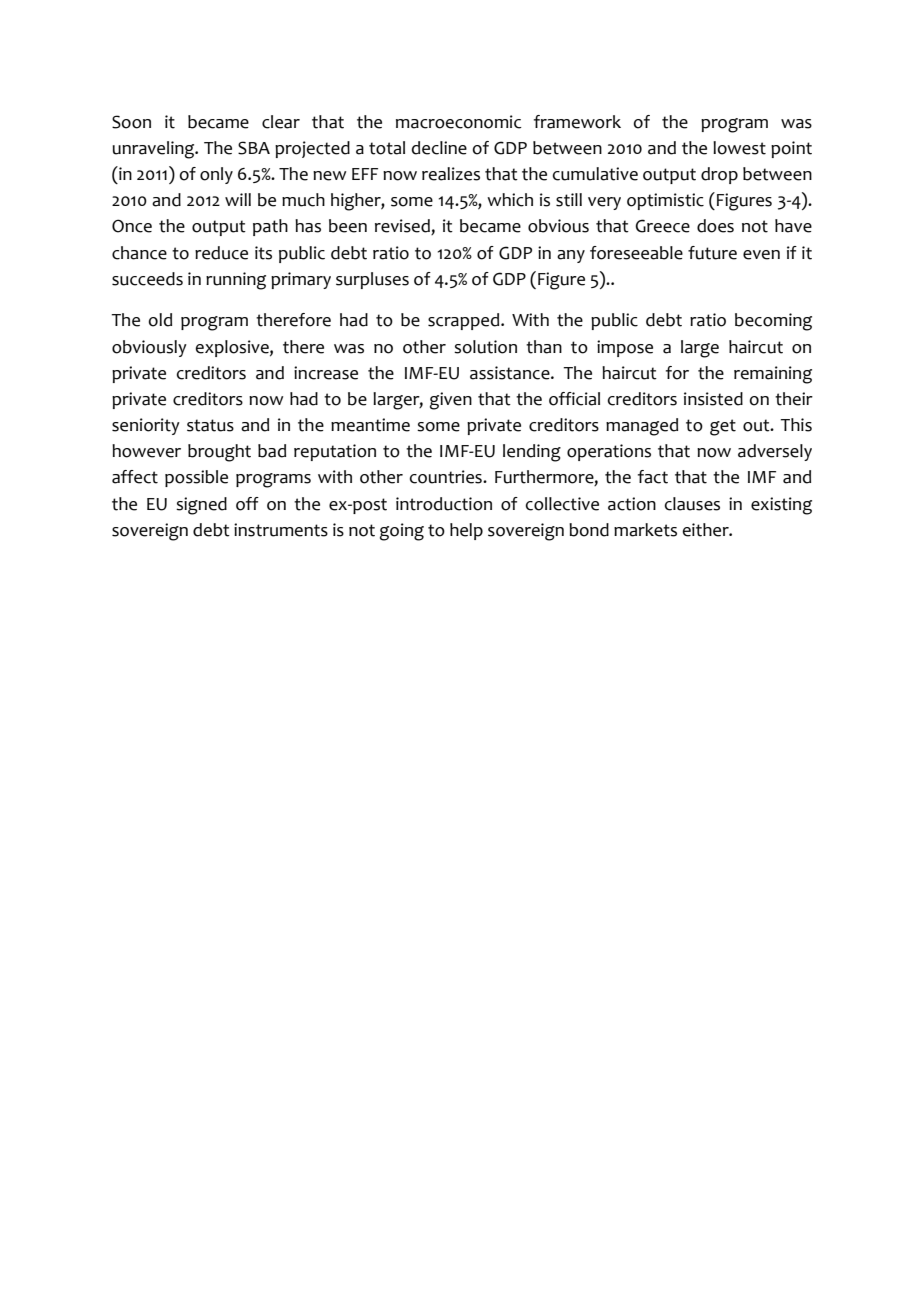 The height and width of the screenshot is (1308, 924). What do you see at coordinates (739, 148) in the screenshot?
I see `lowest` at bounding box center [739, 148].
